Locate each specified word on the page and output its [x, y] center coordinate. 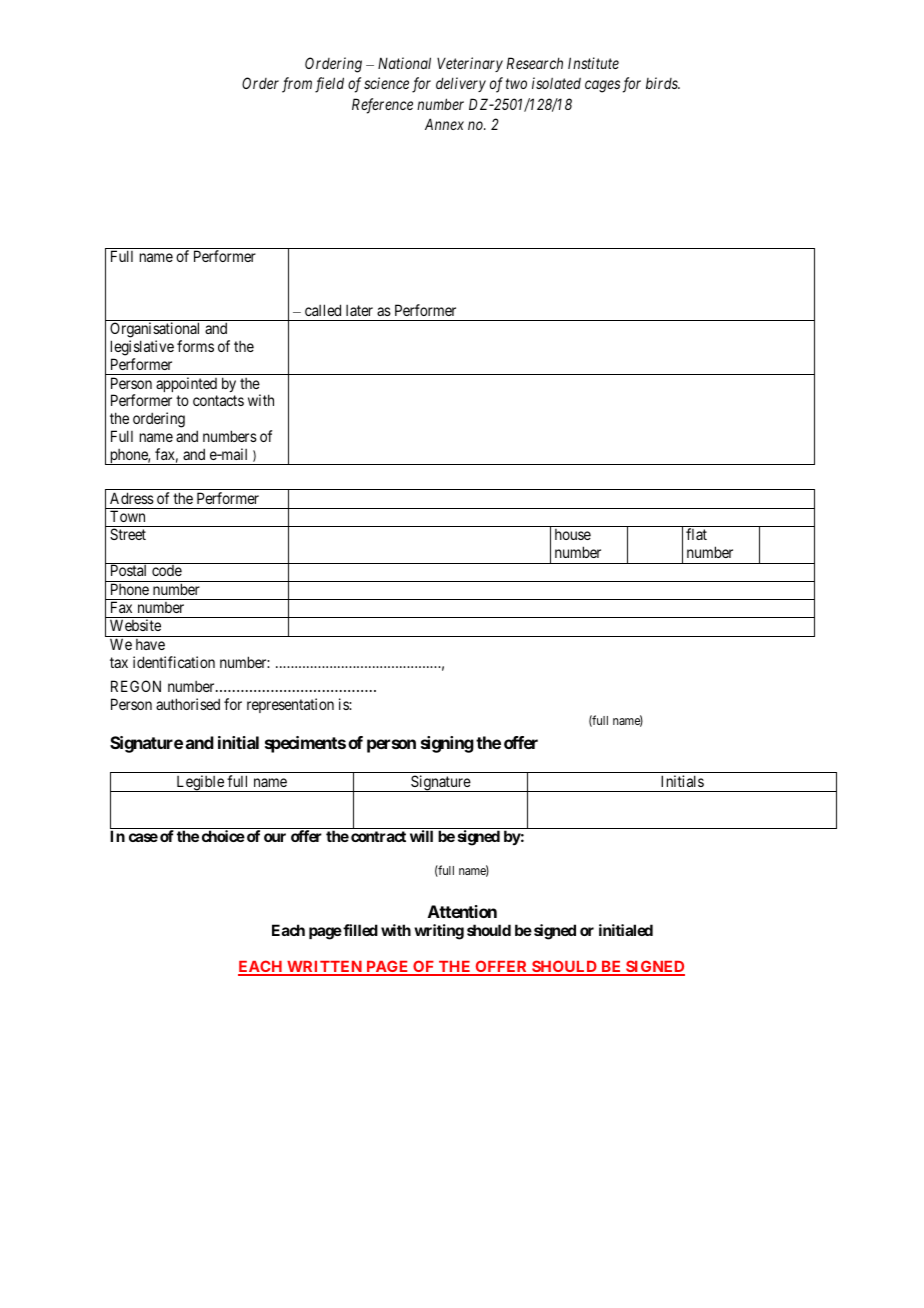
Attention [462, 911]
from [297, 85]
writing [439, 932]
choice [223, 836]
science [386, 83]
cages [602, 86]
